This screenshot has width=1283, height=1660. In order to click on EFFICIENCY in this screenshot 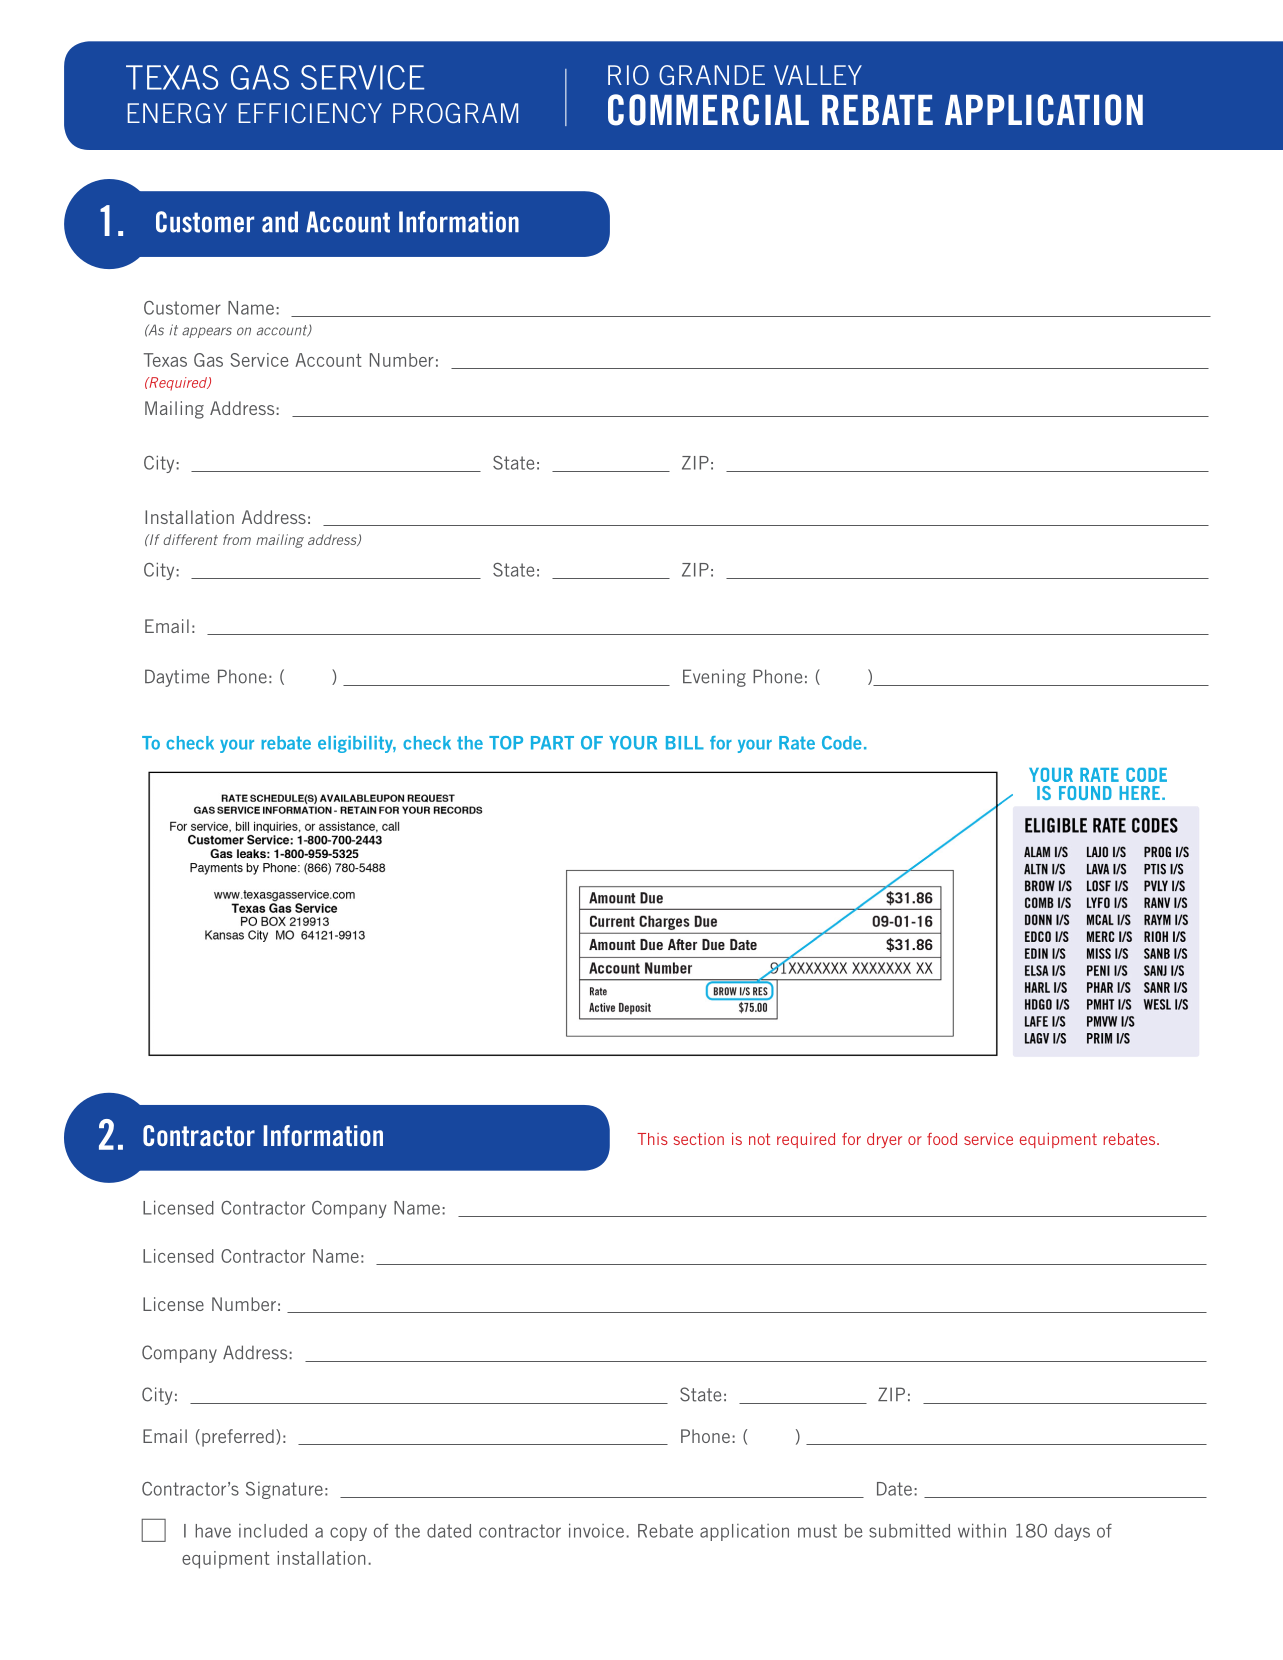, I will do `click(310, 113)`.
